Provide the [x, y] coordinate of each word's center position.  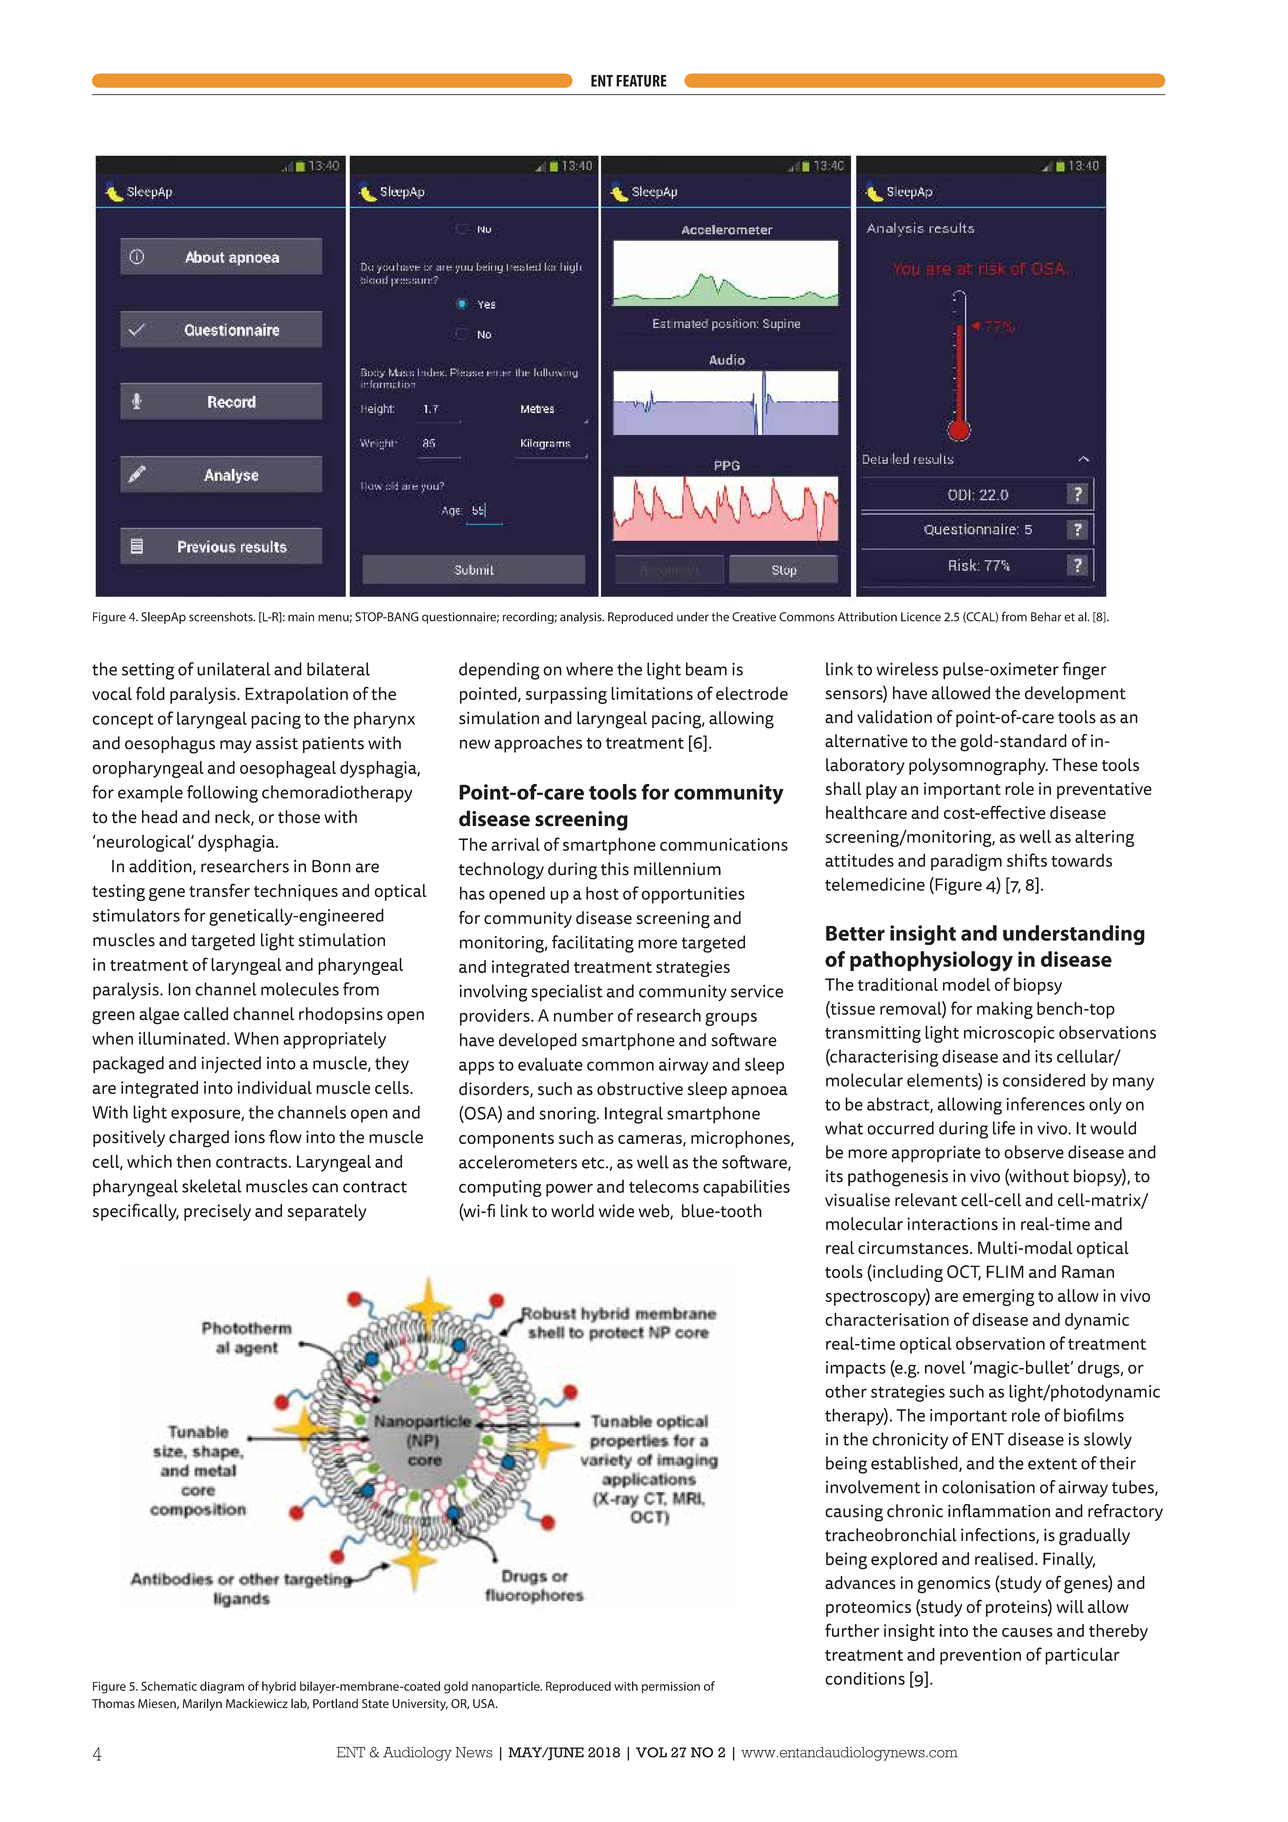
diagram [222, 1687]
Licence [921, 617]
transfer [219, 890]
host [602, 893]
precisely [217, 1212]
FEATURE [641, 81]
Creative [754, 617]
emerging [999, 1297]
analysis [582, 618]
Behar [1046, 617]
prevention [980, 1656]
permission [671, 1688]
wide [616, 1211]
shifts [1027, 860]
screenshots [222, 617]
